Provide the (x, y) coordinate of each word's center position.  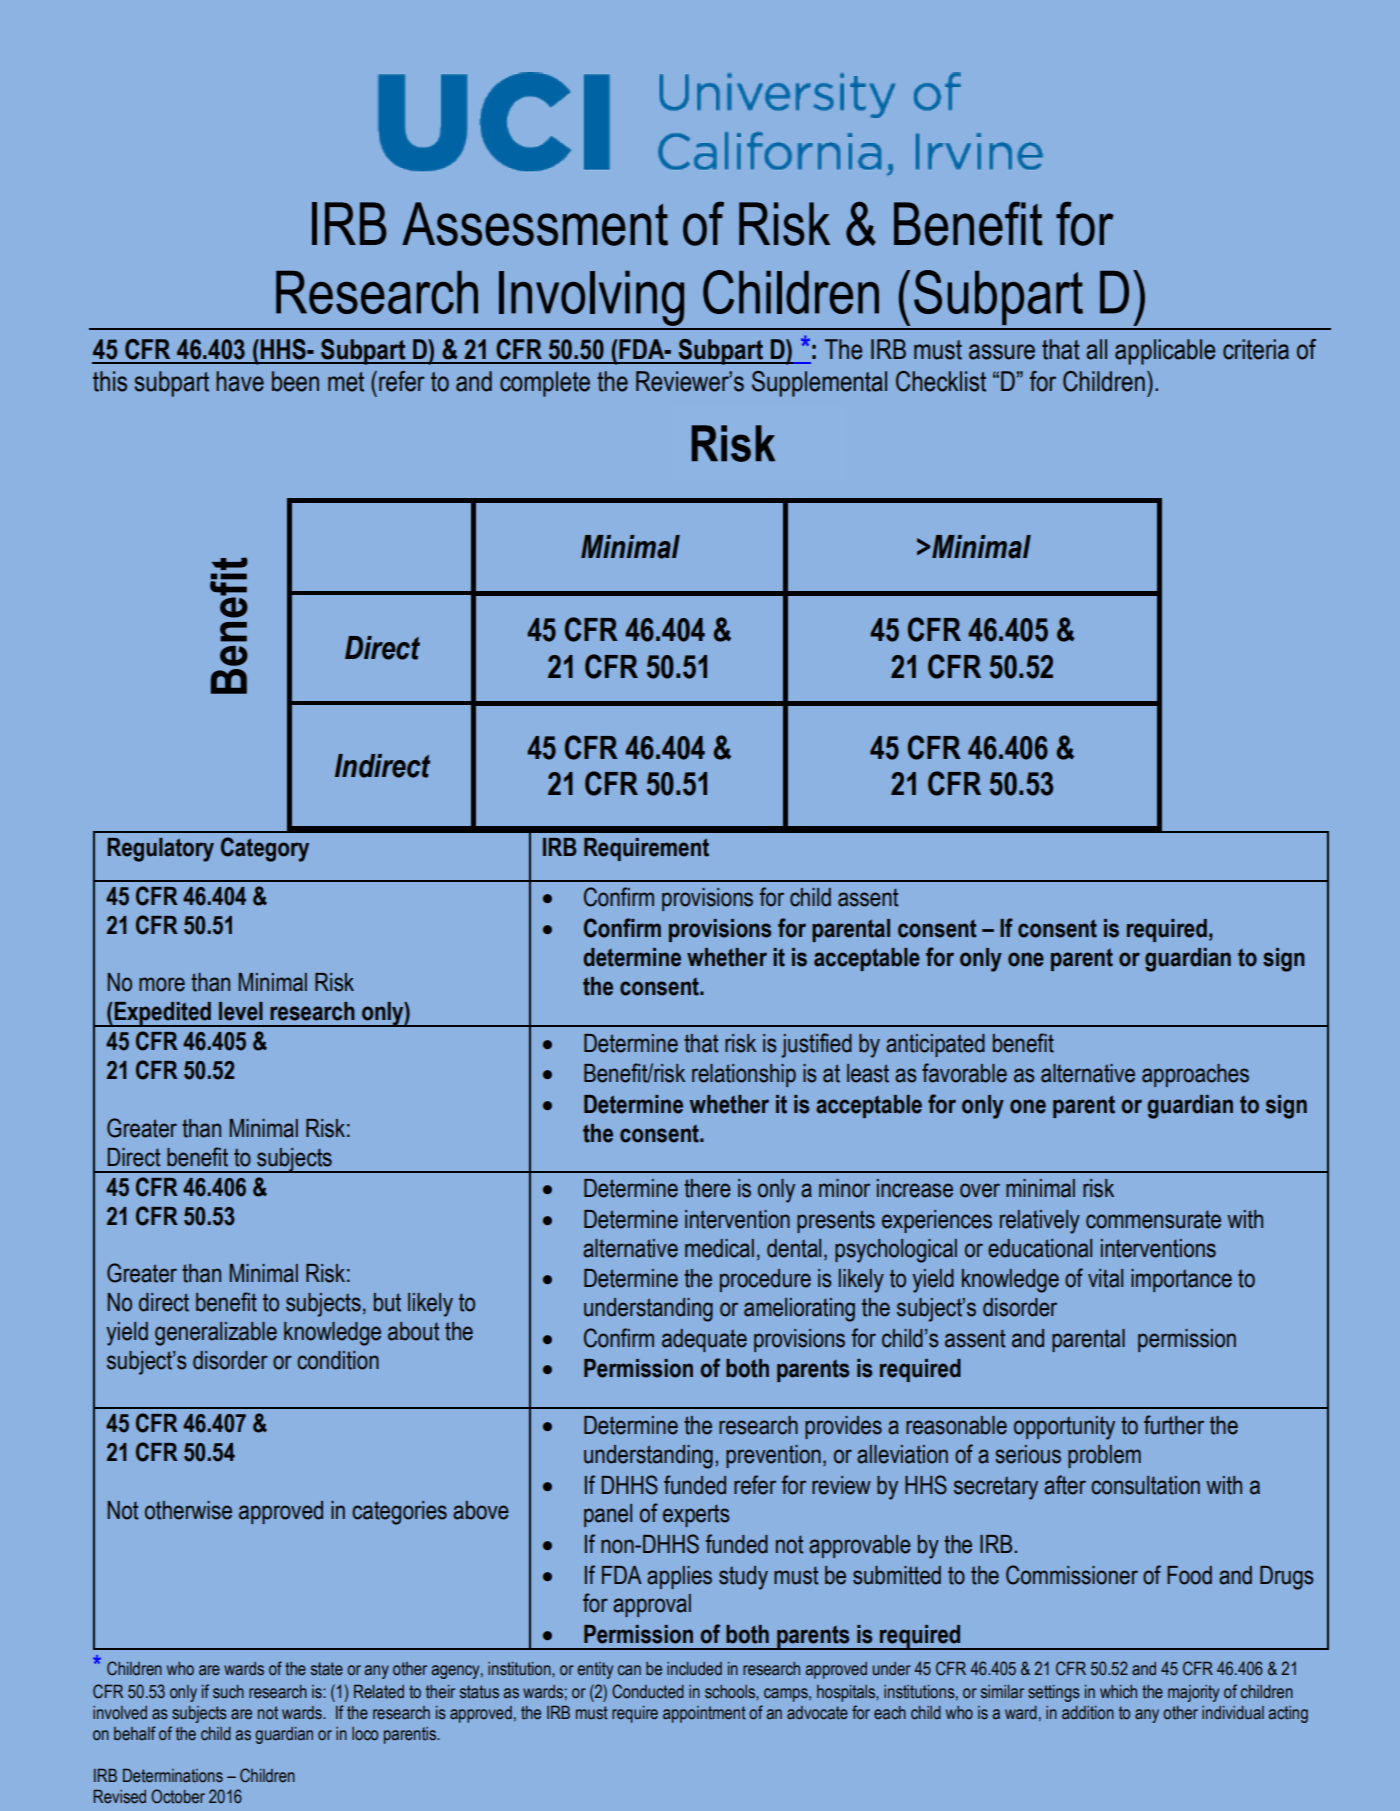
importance (1181, 1280)
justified (816, 1045)
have (240, 381)
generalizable (216, 1334)
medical (719, 1248)
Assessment (535, 224)
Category (265, 849)
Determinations (173, 1776)
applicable (1165, 352)
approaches (1195, 1075)
